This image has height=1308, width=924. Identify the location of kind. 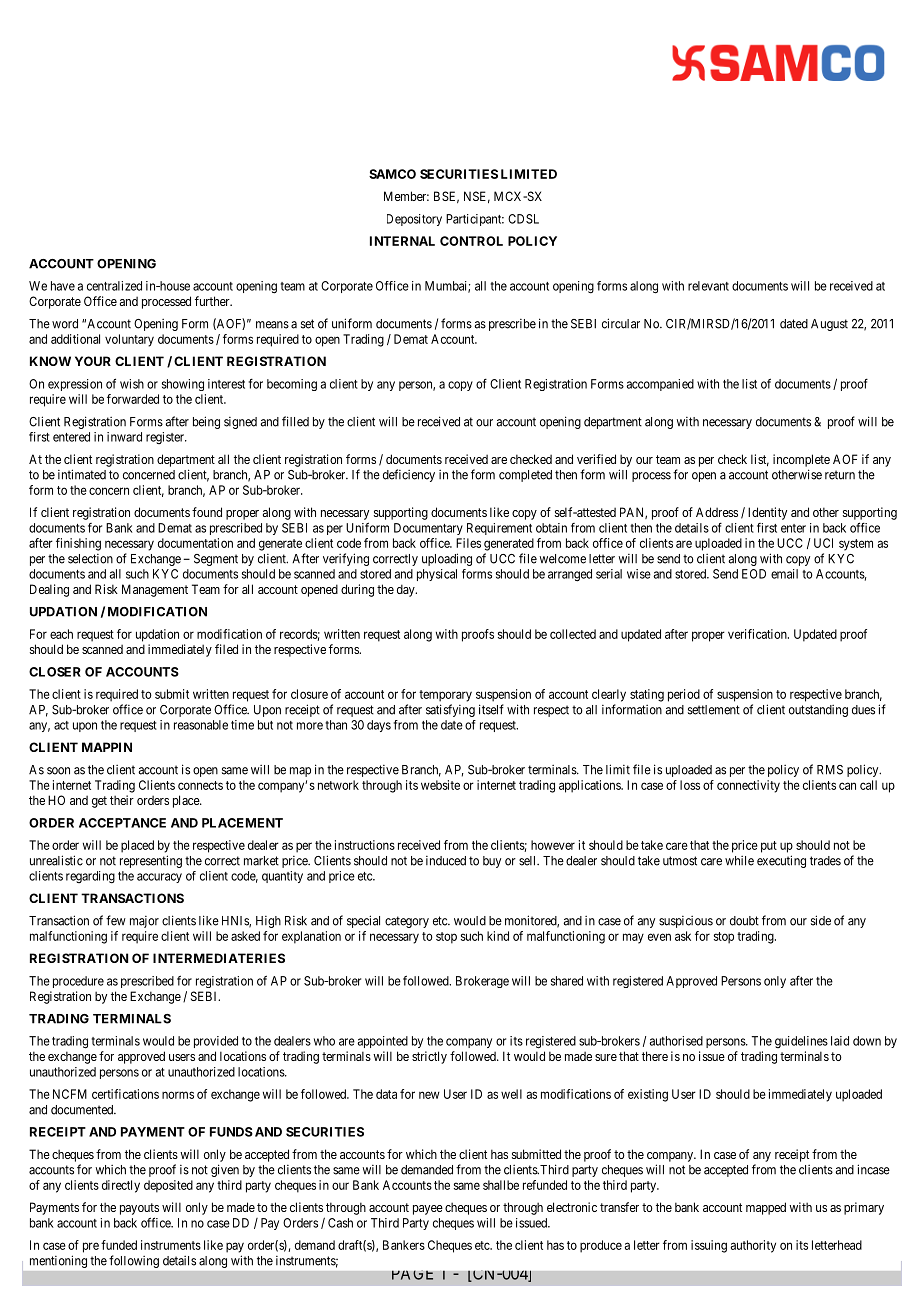
(498, 936).
